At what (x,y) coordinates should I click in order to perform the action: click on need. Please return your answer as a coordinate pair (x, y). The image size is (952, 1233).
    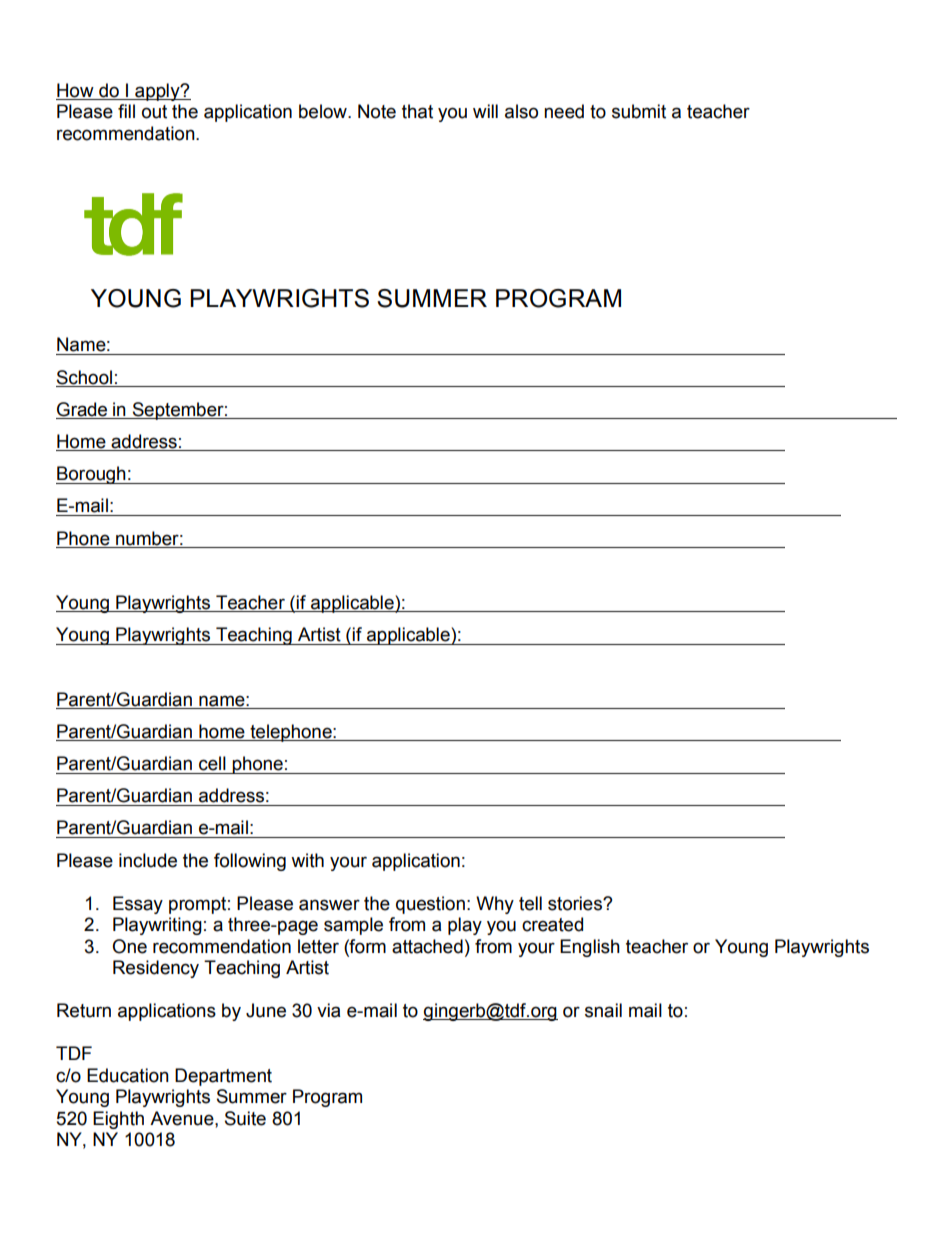
    Looking at the image, I should click on (564, 111).
